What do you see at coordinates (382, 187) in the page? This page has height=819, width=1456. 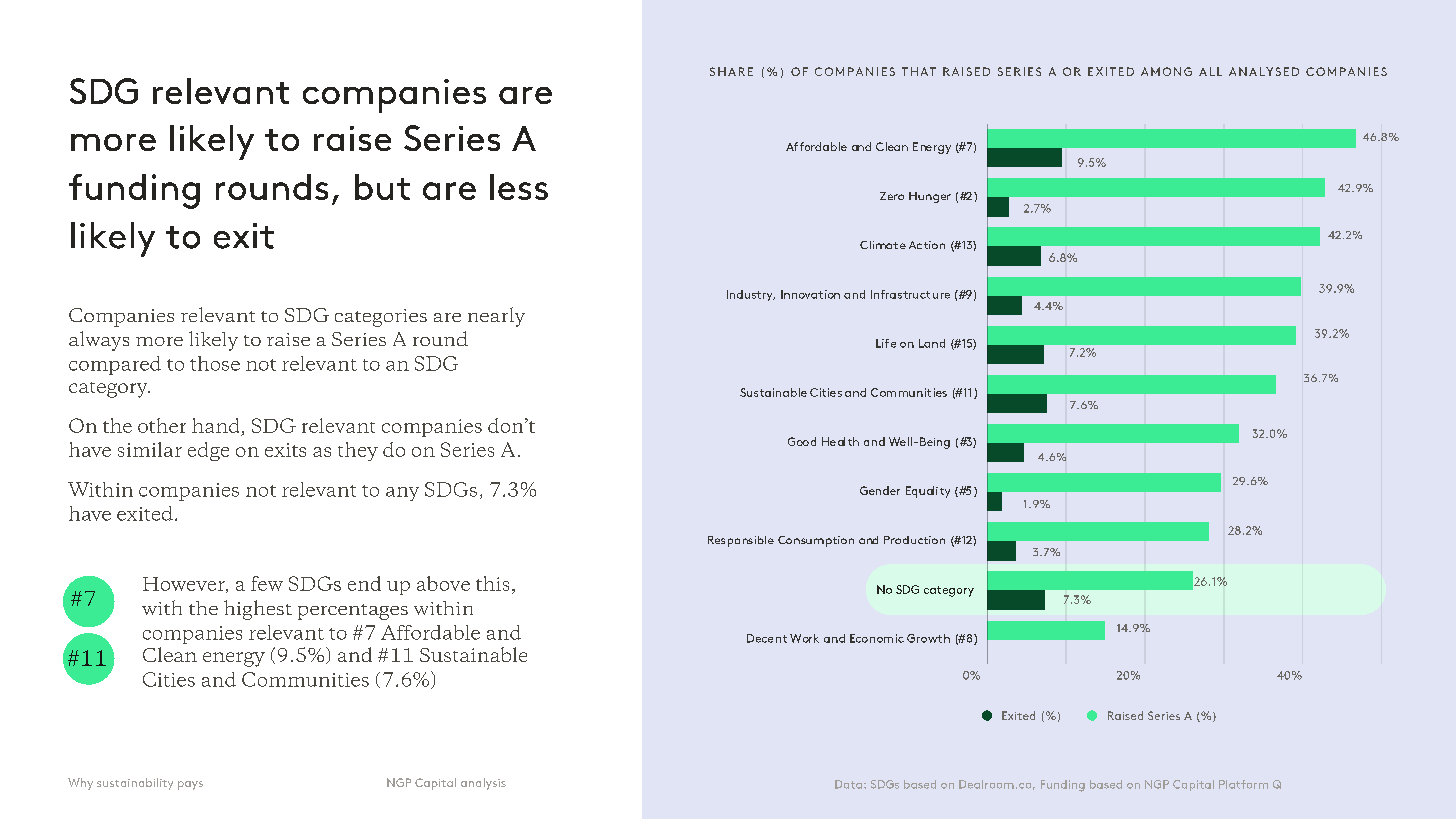 I see `but` at bounding box center [382, 187].
